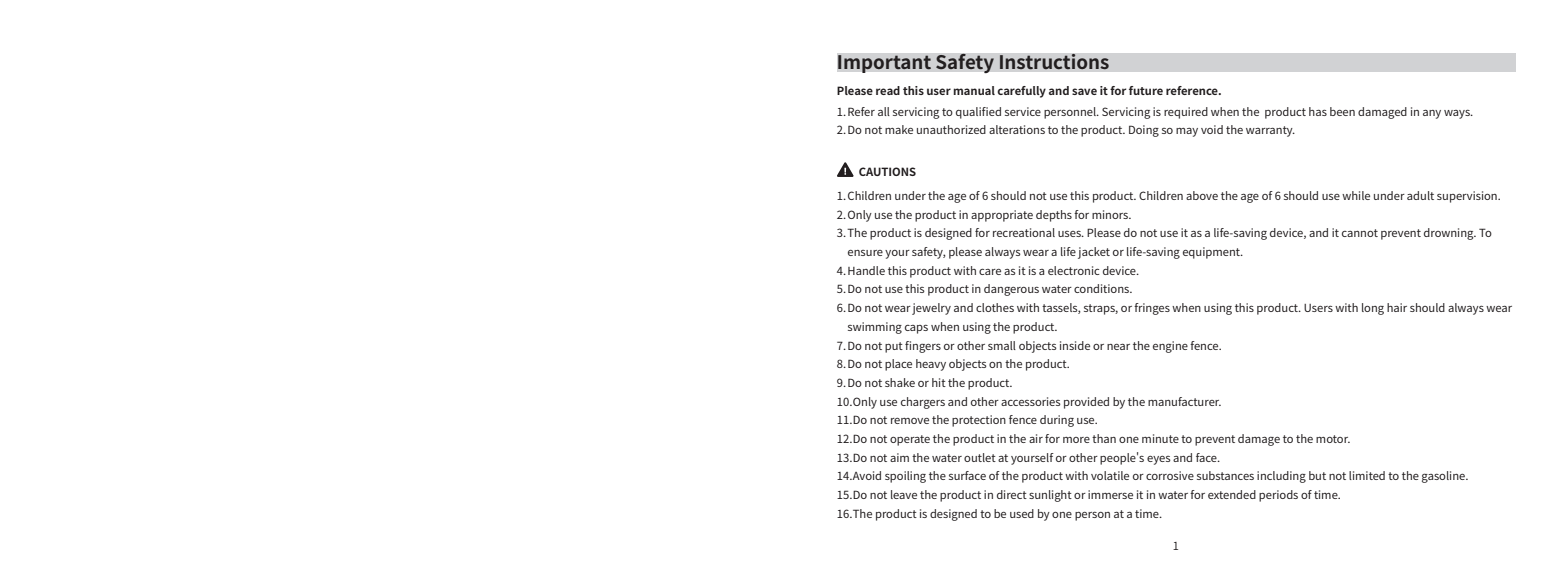  What do you see at coordinates (1110, 494) in the document?
I see `immerse` at bounding box center [1110, 494].
